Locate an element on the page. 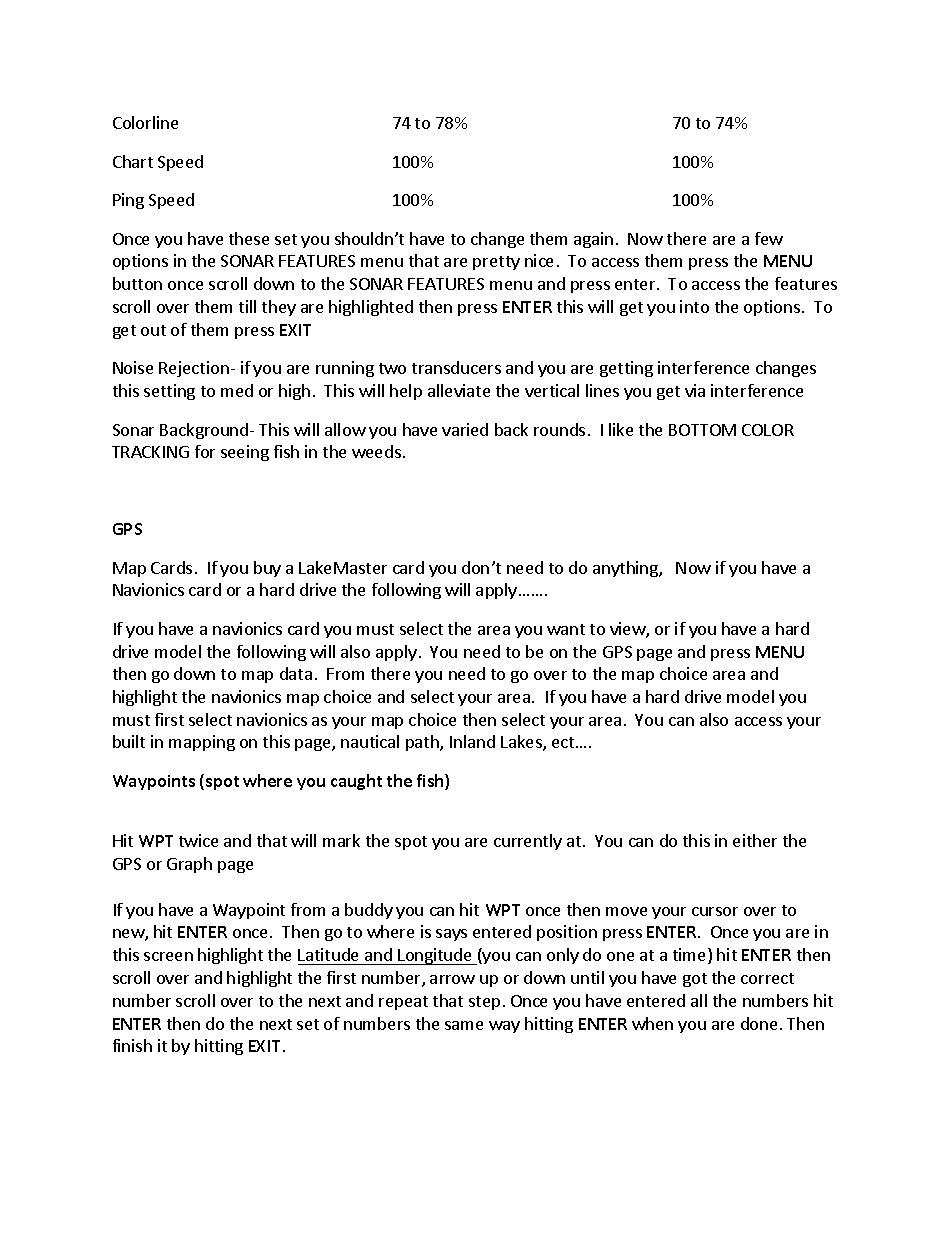  pretty is located at coordinates (496, 263).
